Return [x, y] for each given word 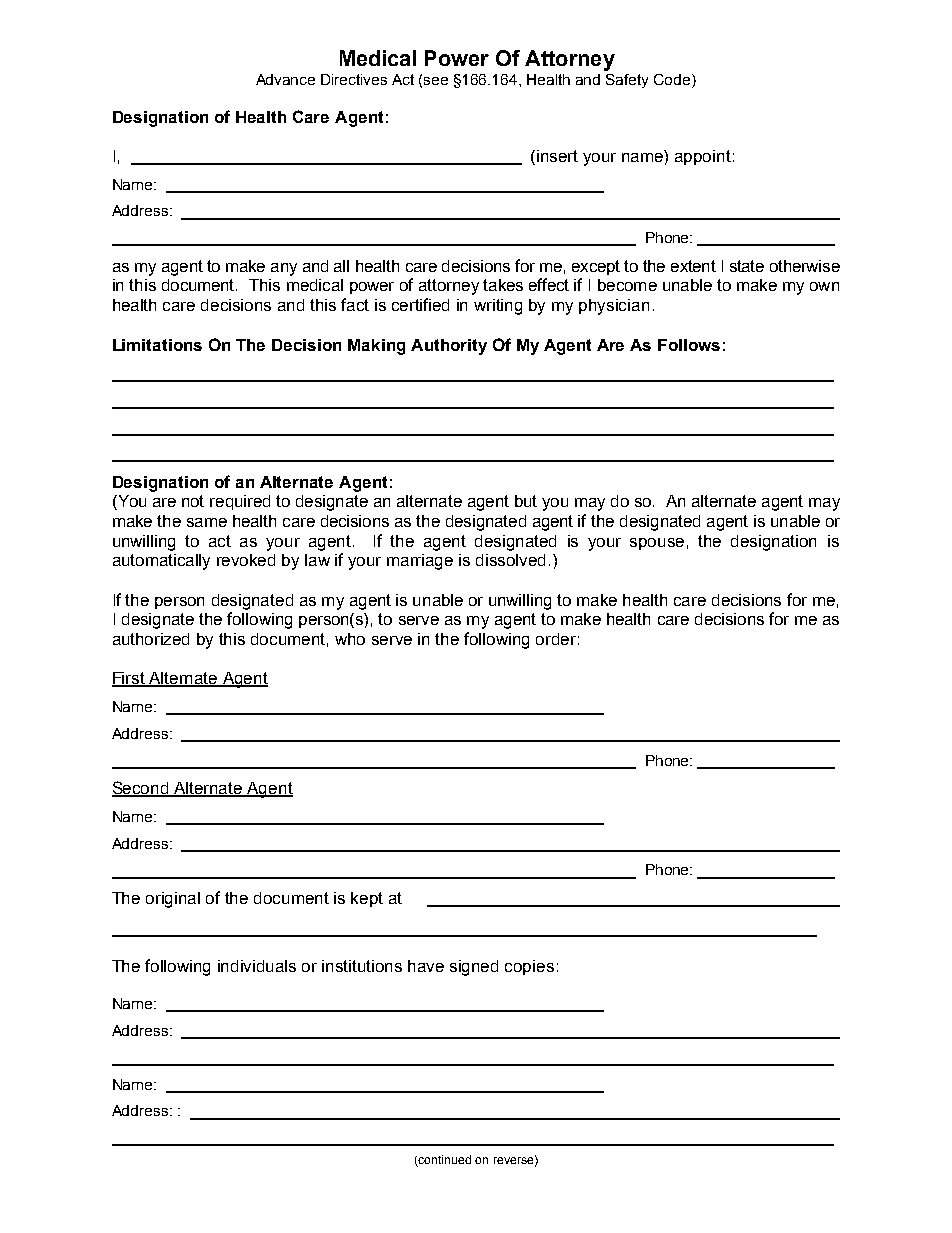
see [436, 81]
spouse [657, 544]
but [526, 501]
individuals [257, 966]
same [207, 522]
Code [673, 79]
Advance [285, 79]
